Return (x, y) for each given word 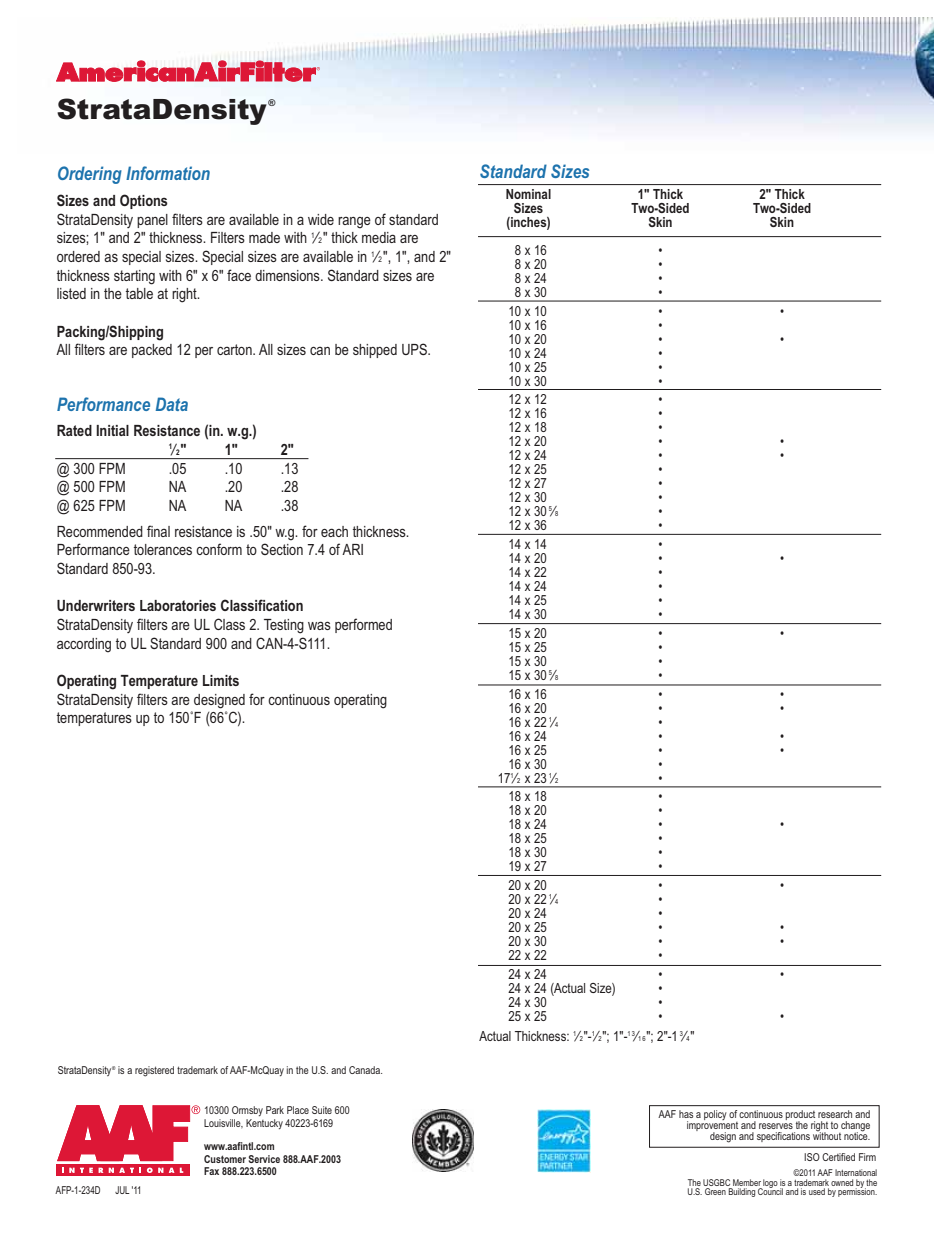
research (835, 1114)
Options (144, 201)
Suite (322, 1110)
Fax (211, 1171)
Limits (221, 680)
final (158, 531)
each (334, 531)
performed (363, 625)
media (379, 237)
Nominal (528, 194)
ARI (352, 549)
